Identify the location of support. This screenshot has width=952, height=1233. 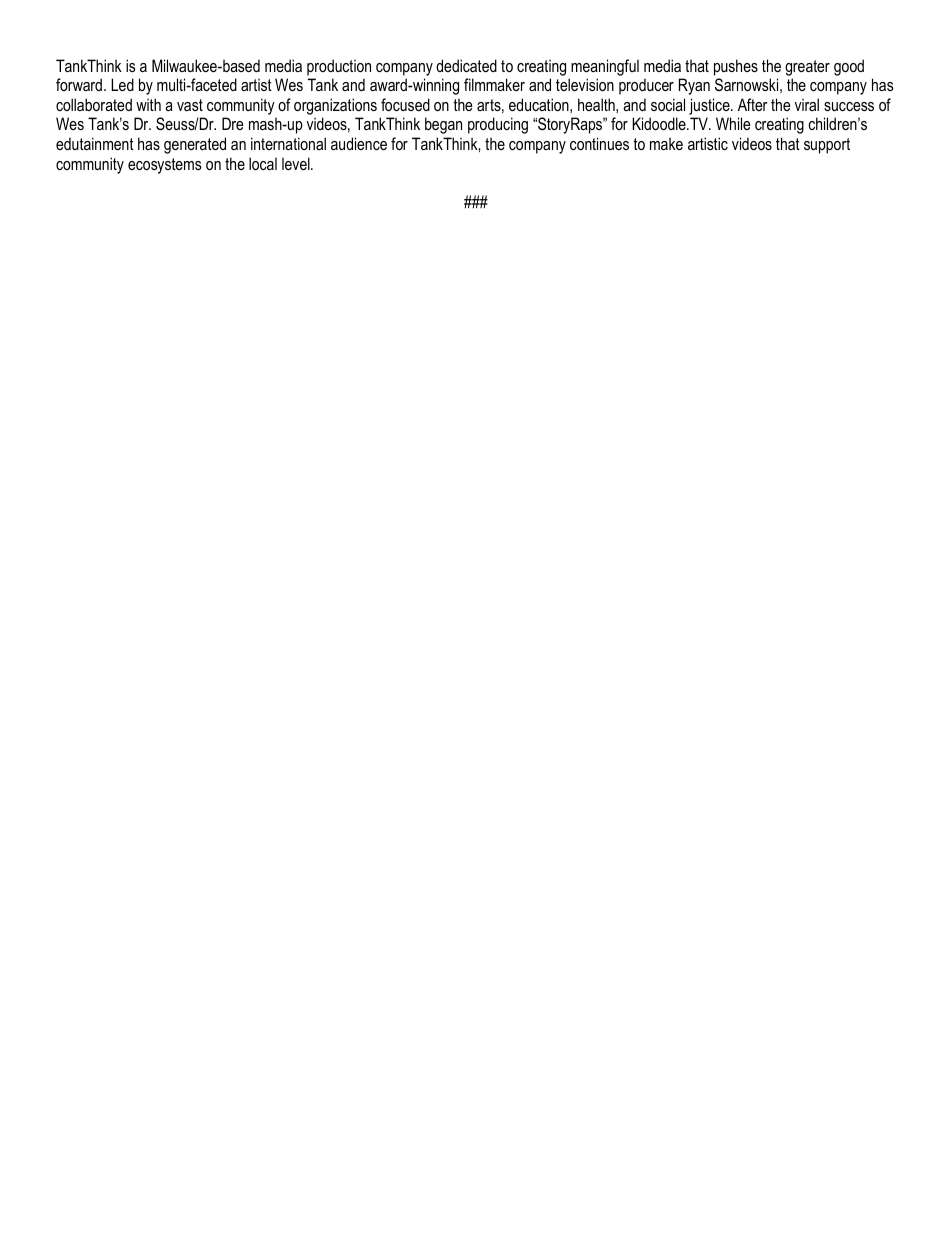
(827, 146).
